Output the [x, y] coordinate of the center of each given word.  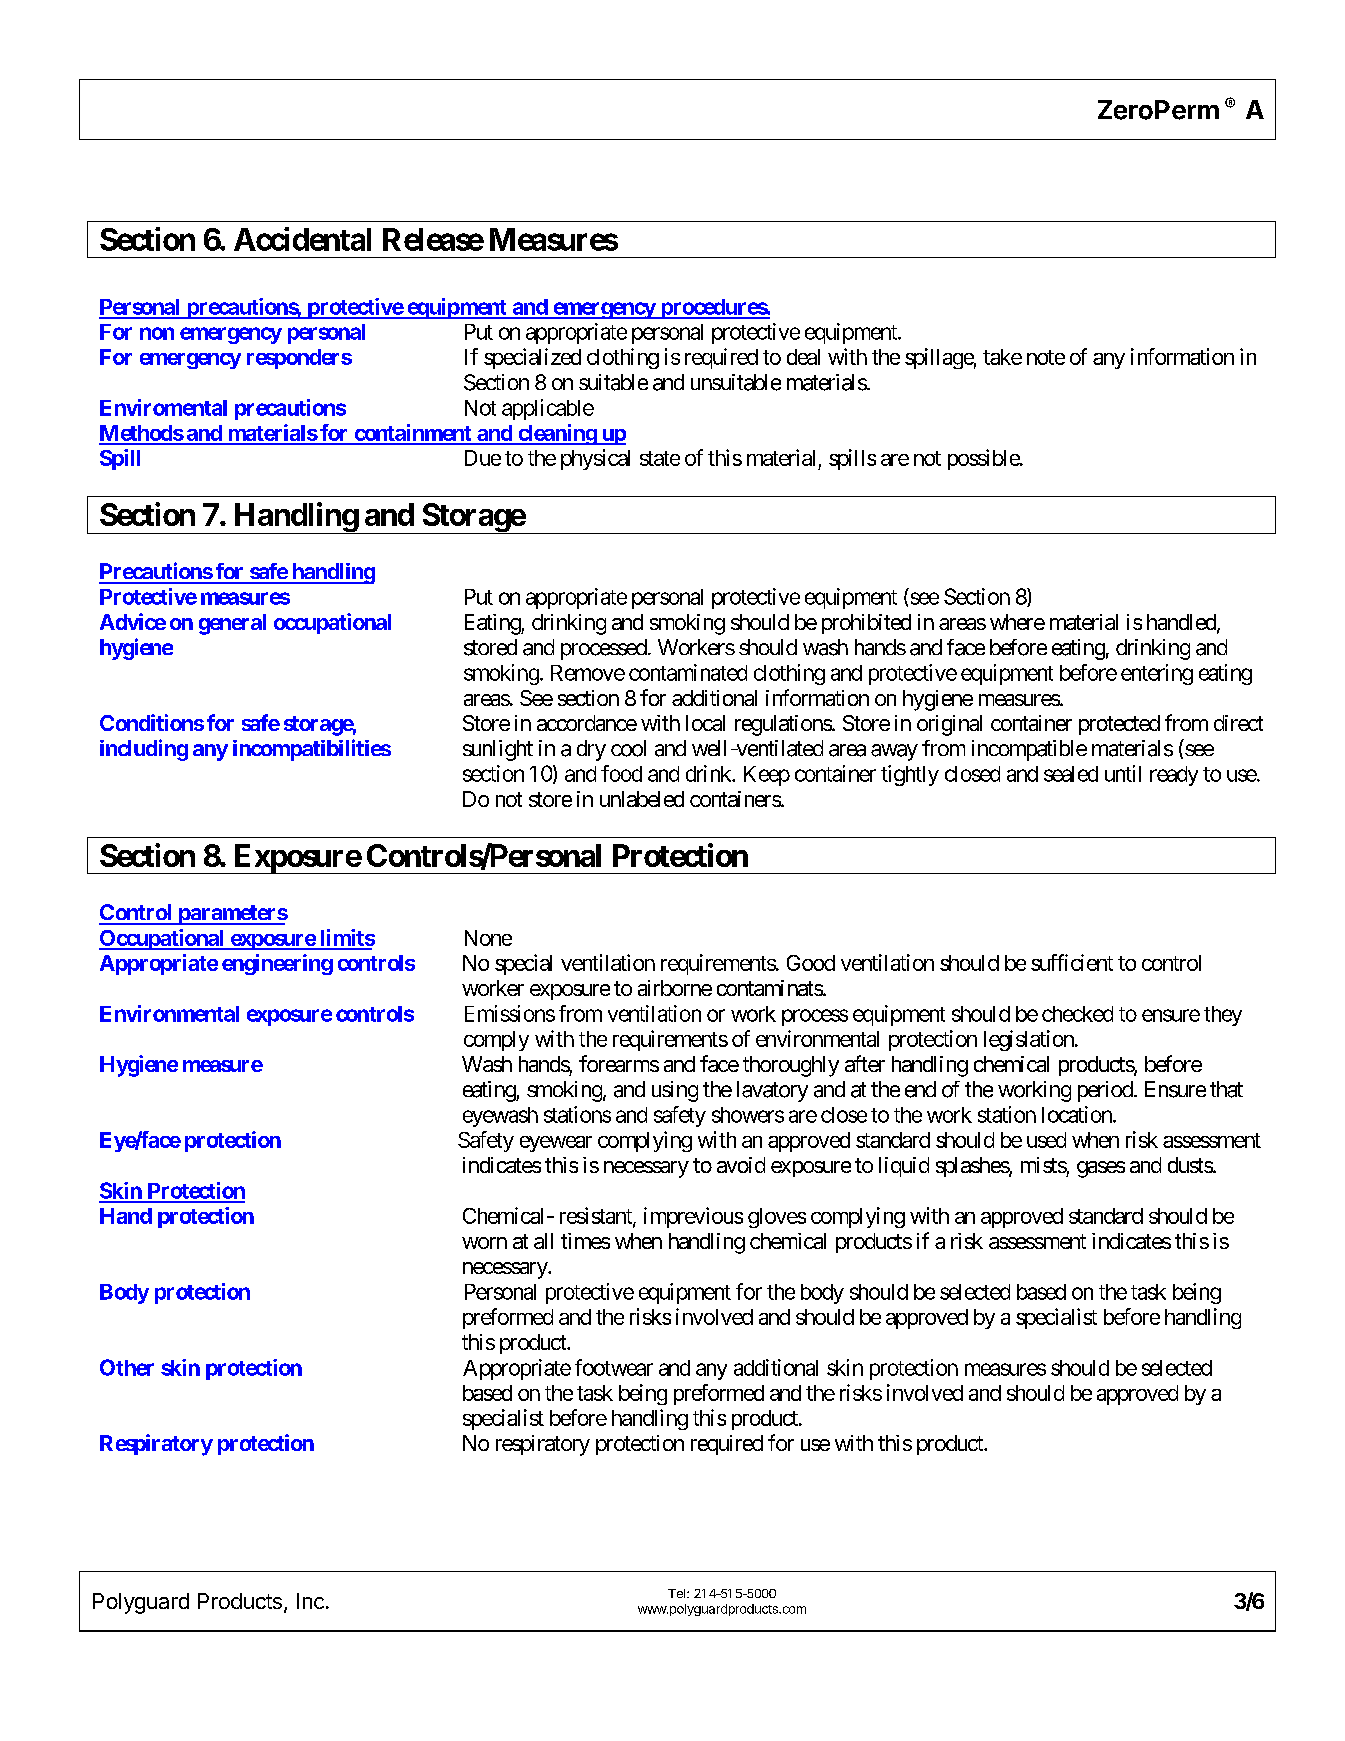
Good [811, 963]
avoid [741, 1165]
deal [803, 357]
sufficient [1072, 962]
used [1046, 1140]
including [144, 750]
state [660, 458]
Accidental [302, 239]
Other [127, 1367]
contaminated [688, 672]
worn [484, 1243]
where [1017, 622]
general [232, 624]
